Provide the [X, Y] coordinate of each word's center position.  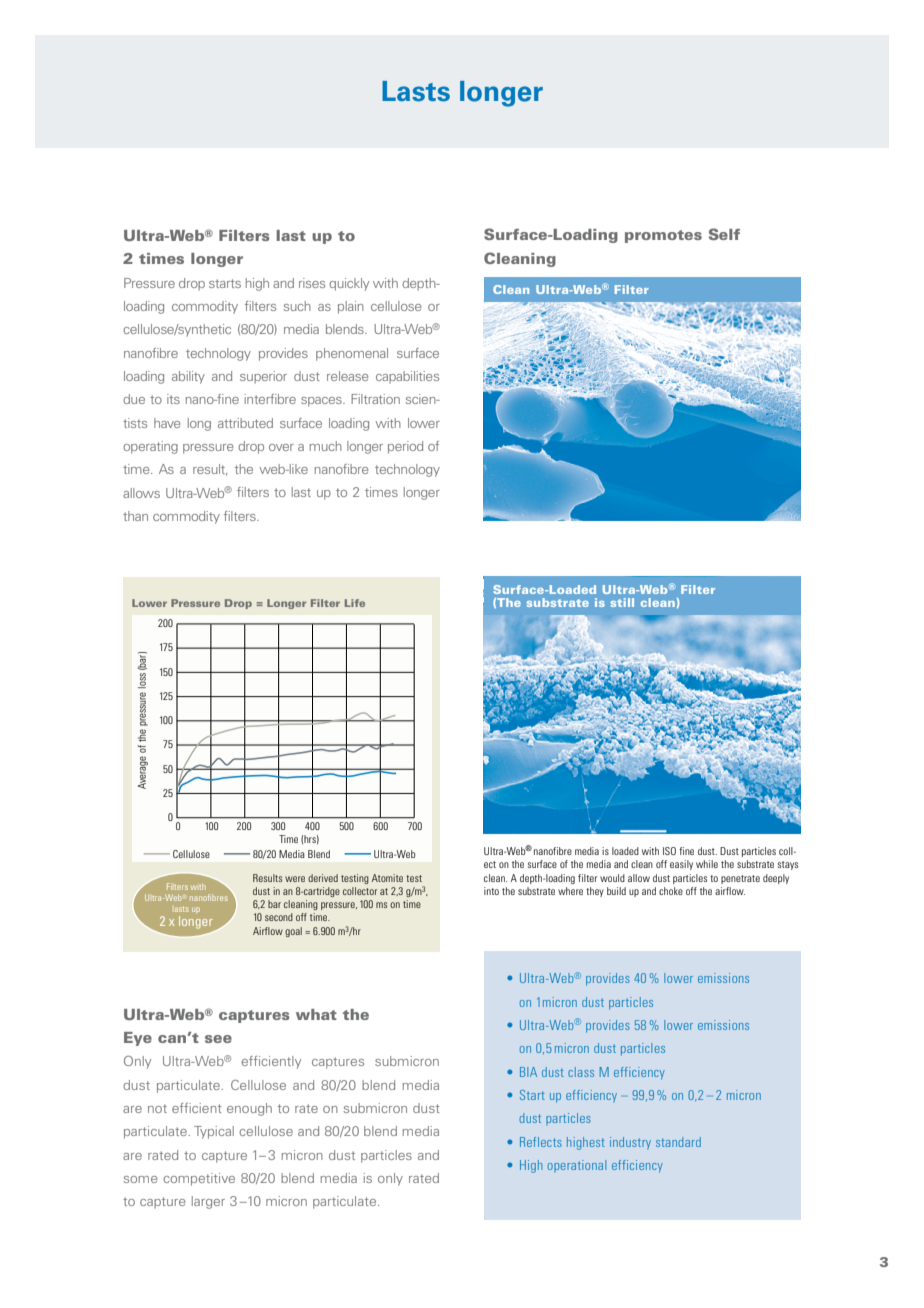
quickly [349, 284]
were [295, 879]
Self [724, 234]
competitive [199, 1179]
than [135, 516]
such [297, 306]
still [622, 602]
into [491, 891]
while [707, 864]
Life [355, 603]
